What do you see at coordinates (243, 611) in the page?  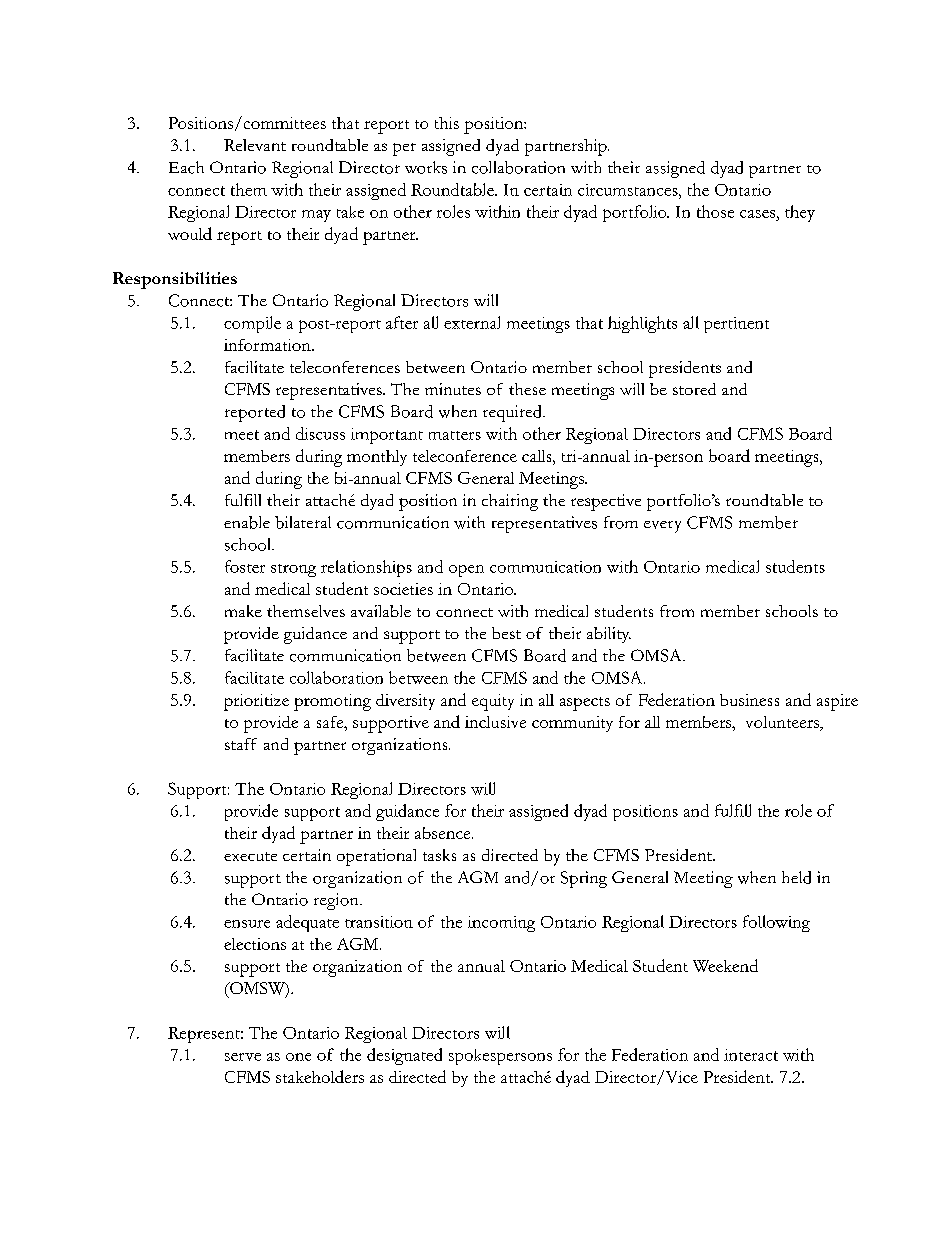 I see `make` at bounding box center [243, 611].
